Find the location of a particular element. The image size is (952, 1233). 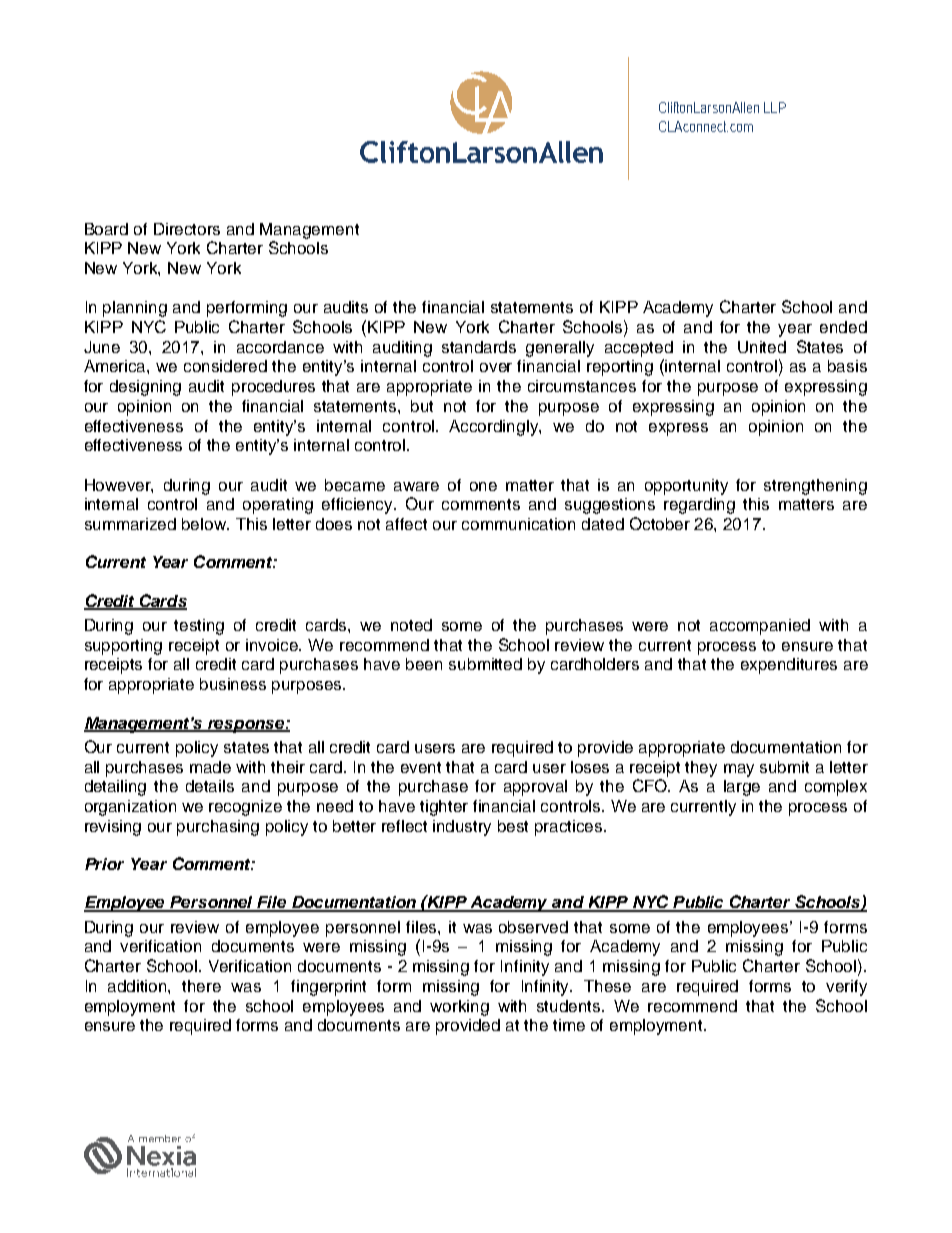

Directors is located at coordinates (187, 229).
